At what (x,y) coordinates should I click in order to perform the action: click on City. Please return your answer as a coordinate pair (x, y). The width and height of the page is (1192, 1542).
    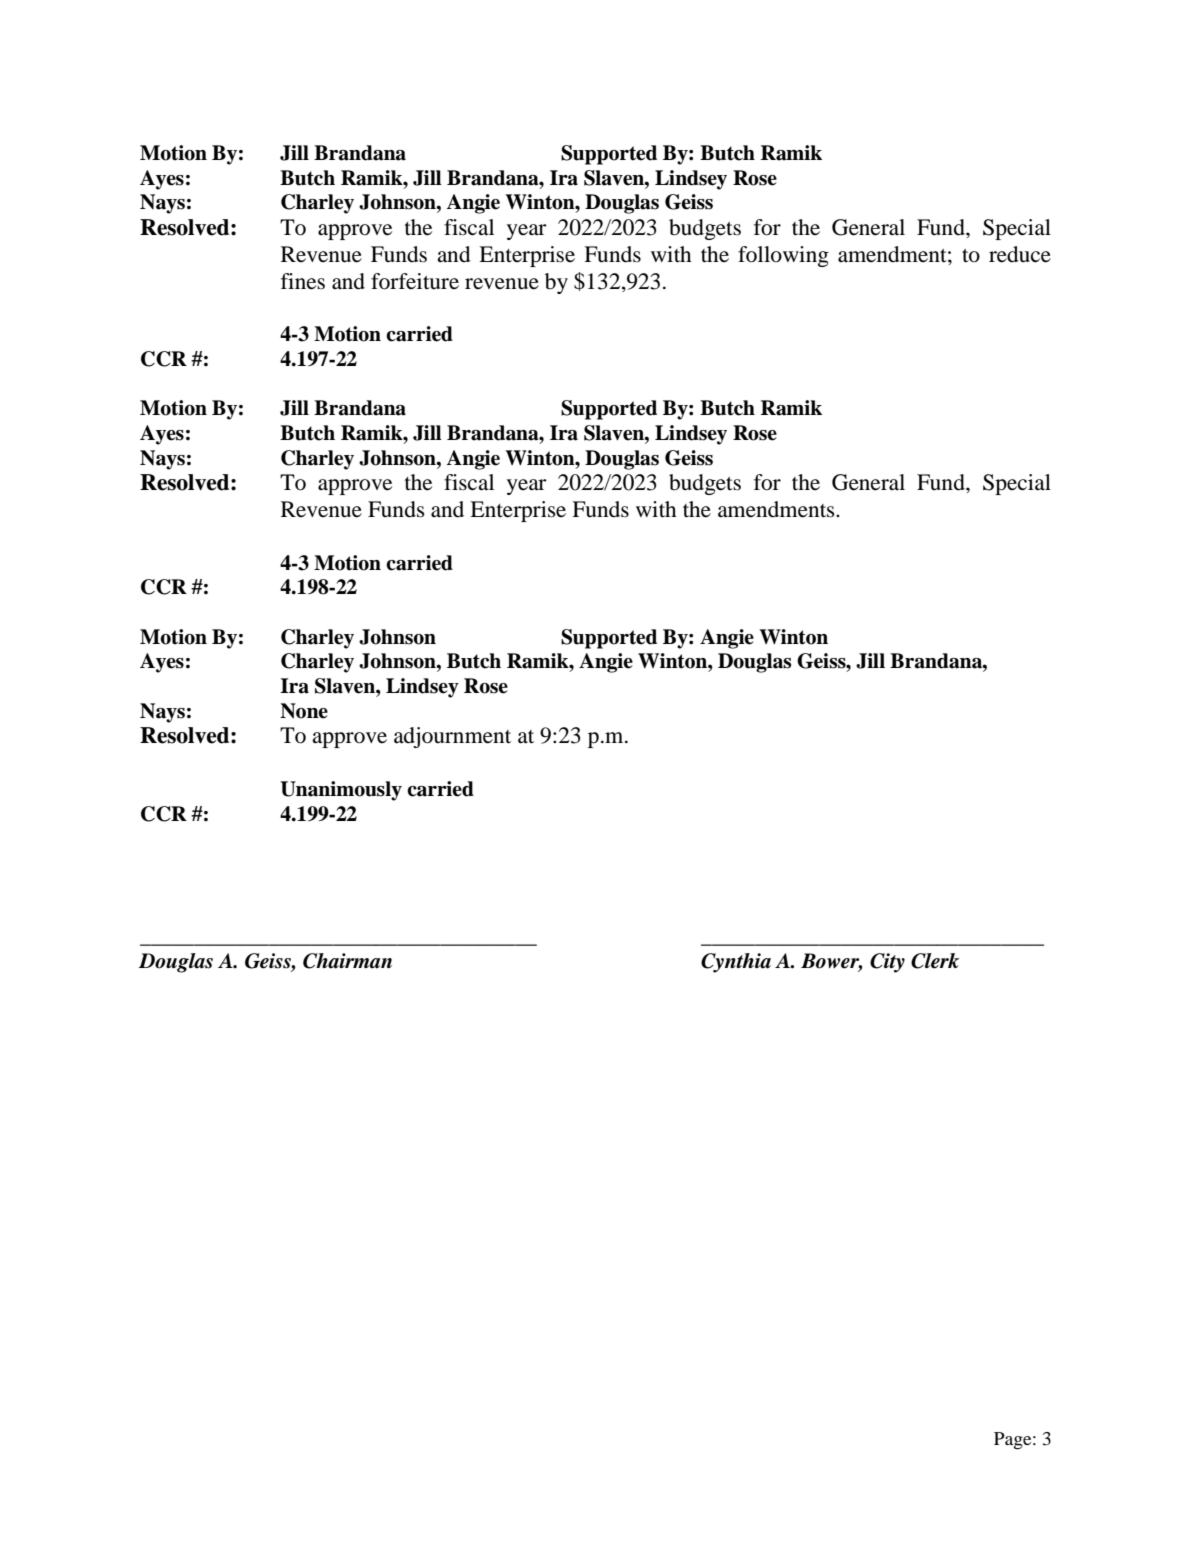
    Looking at the image, I should click on (887, 963).
